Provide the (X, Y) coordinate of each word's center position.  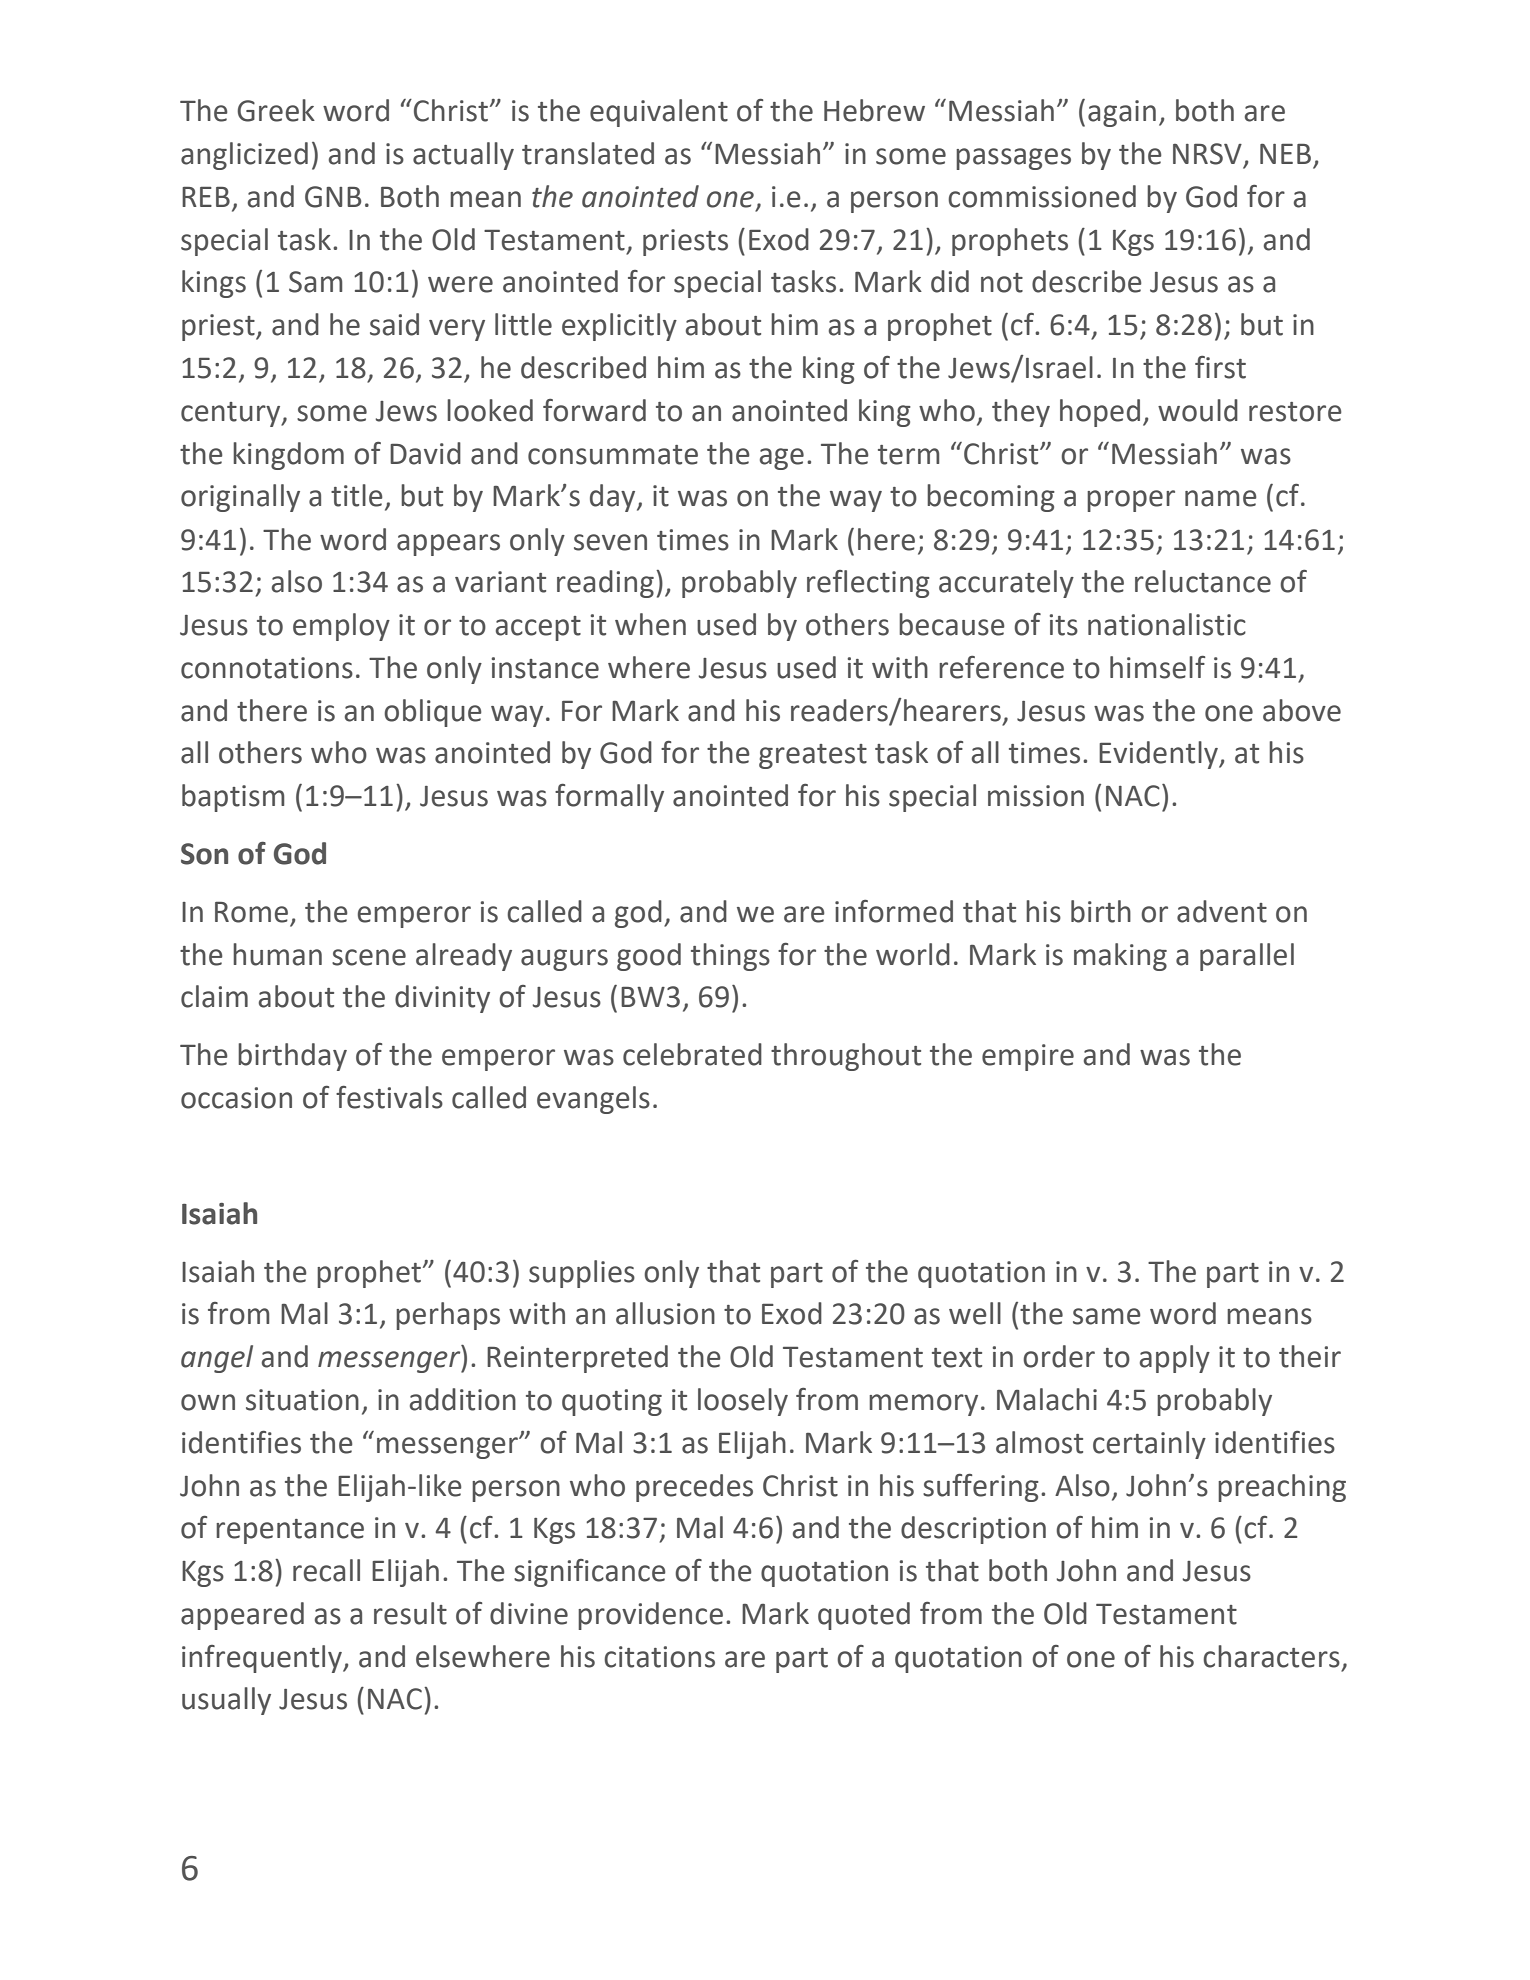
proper (1131, 501)
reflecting (868, 584)
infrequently (263, 1659)
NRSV (1207, 154)
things (730, 957)
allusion (665, 1313)
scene (369, 957)
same (1107, 1316)
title (357, 495)
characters (1271, 1656)
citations (659, 1657)
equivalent (659, 113)
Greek (276, 110)
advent (1222, 911)
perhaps (448, 1316)
